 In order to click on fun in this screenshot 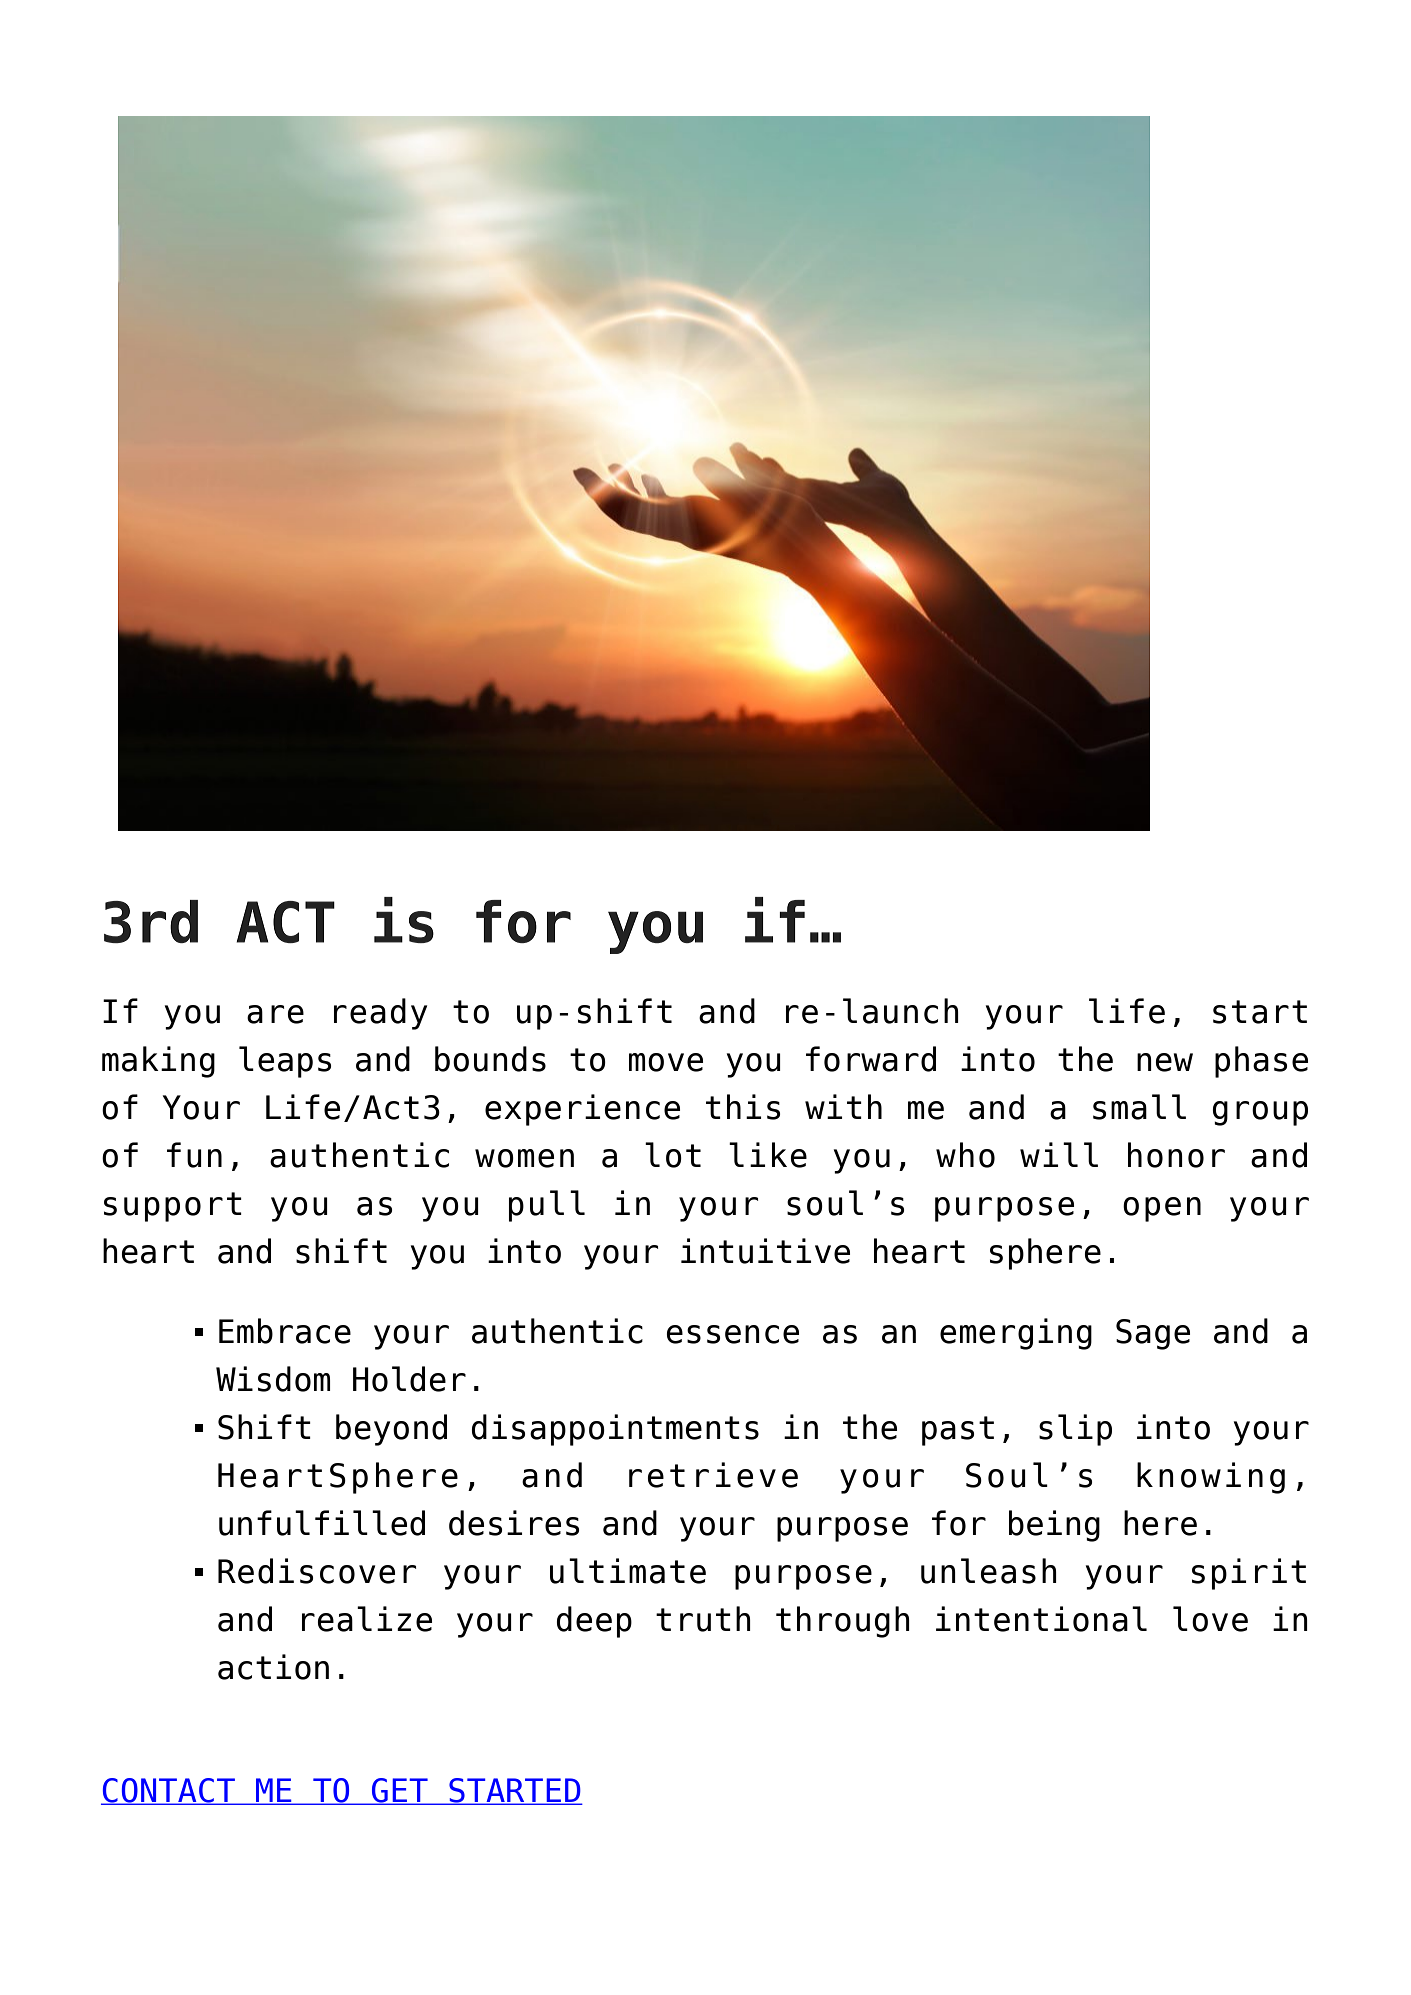, I will do `click(194, 1155)`.
